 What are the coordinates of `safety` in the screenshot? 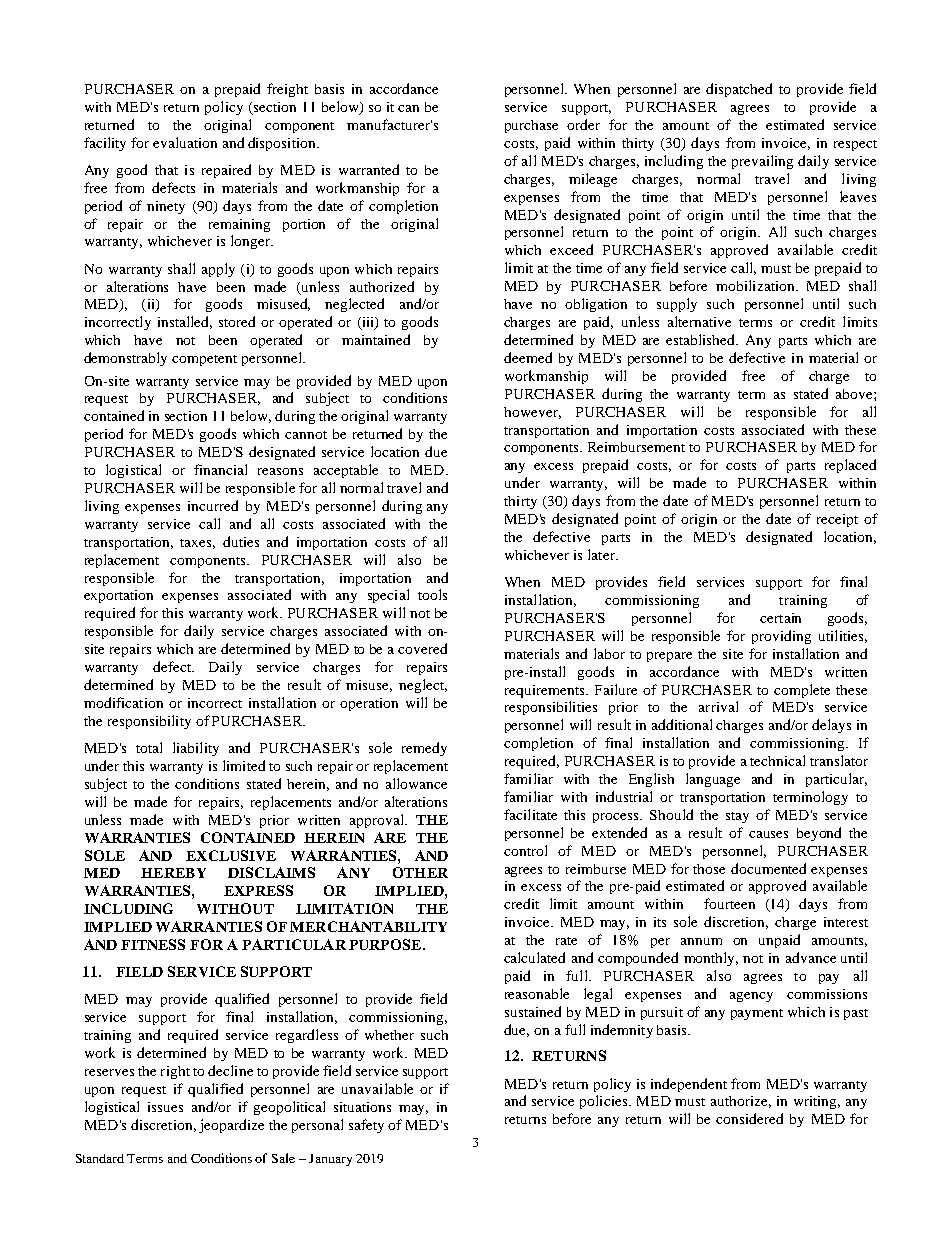 It's located at (366, 1126).
